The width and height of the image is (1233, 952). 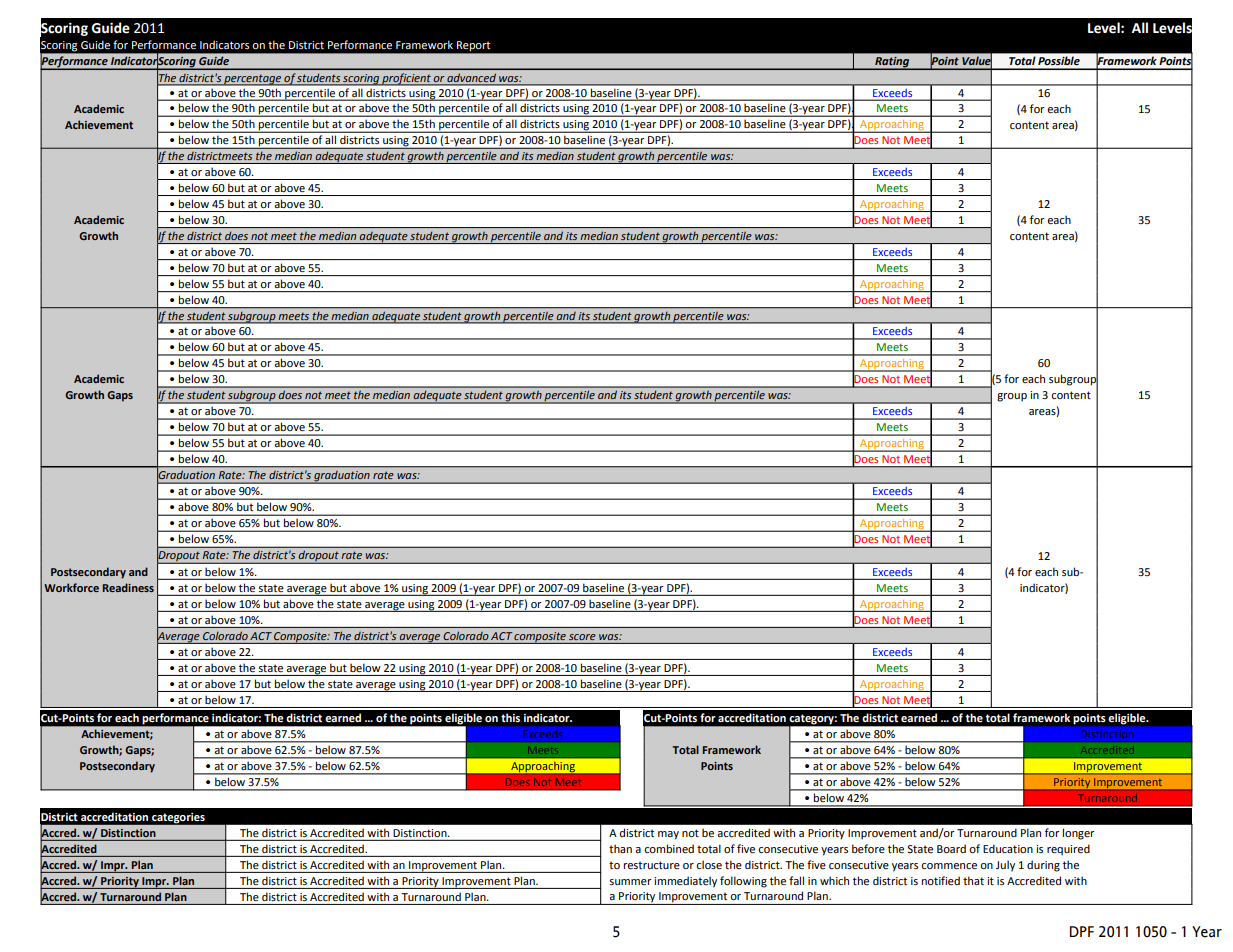 What do you see at coordinates (892, 63) in the image?
I see `Rating` at bounding box center [892, 63].
